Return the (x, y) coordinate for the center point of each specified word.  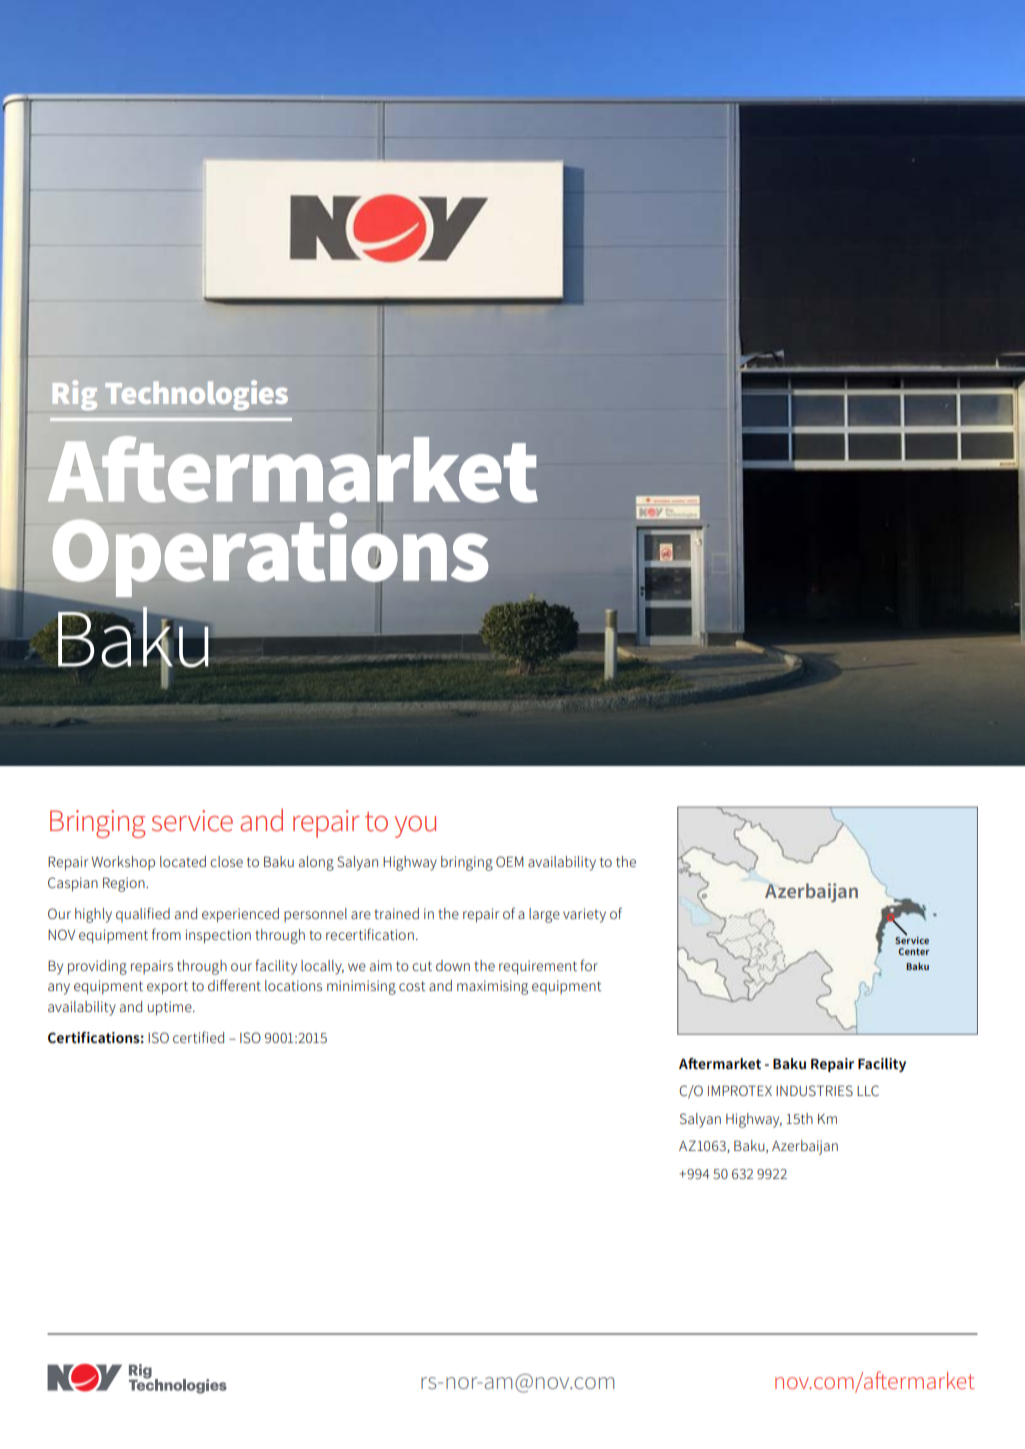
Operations (269, 556)
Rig (75, 395)
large (544, 915)
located (183, 861)
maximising (492, 987)
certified (198, 1037)
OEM (510, 861)
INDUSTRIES (814, 1090)
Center (913, 951)
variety (584, 915)
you (415, 827)
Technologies (196, 395)
